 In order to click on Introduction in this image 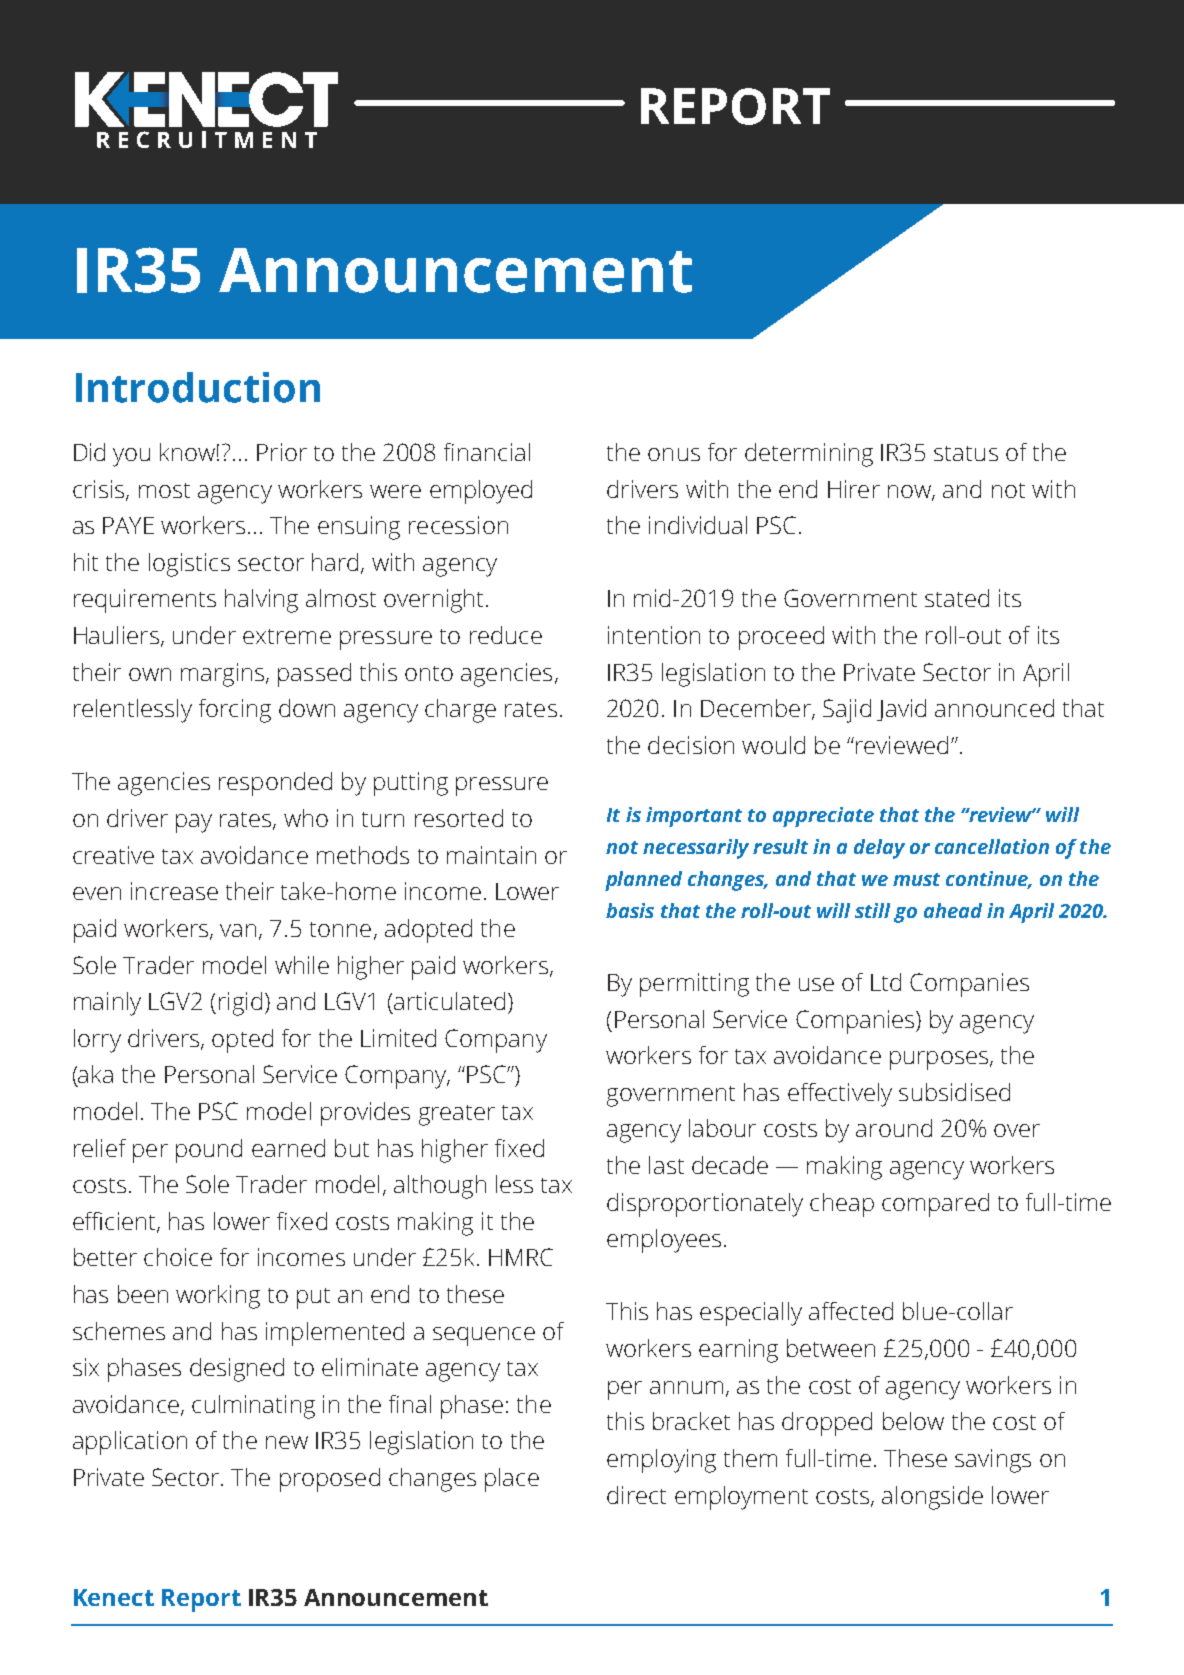, I will do `click(198, 387)`.
